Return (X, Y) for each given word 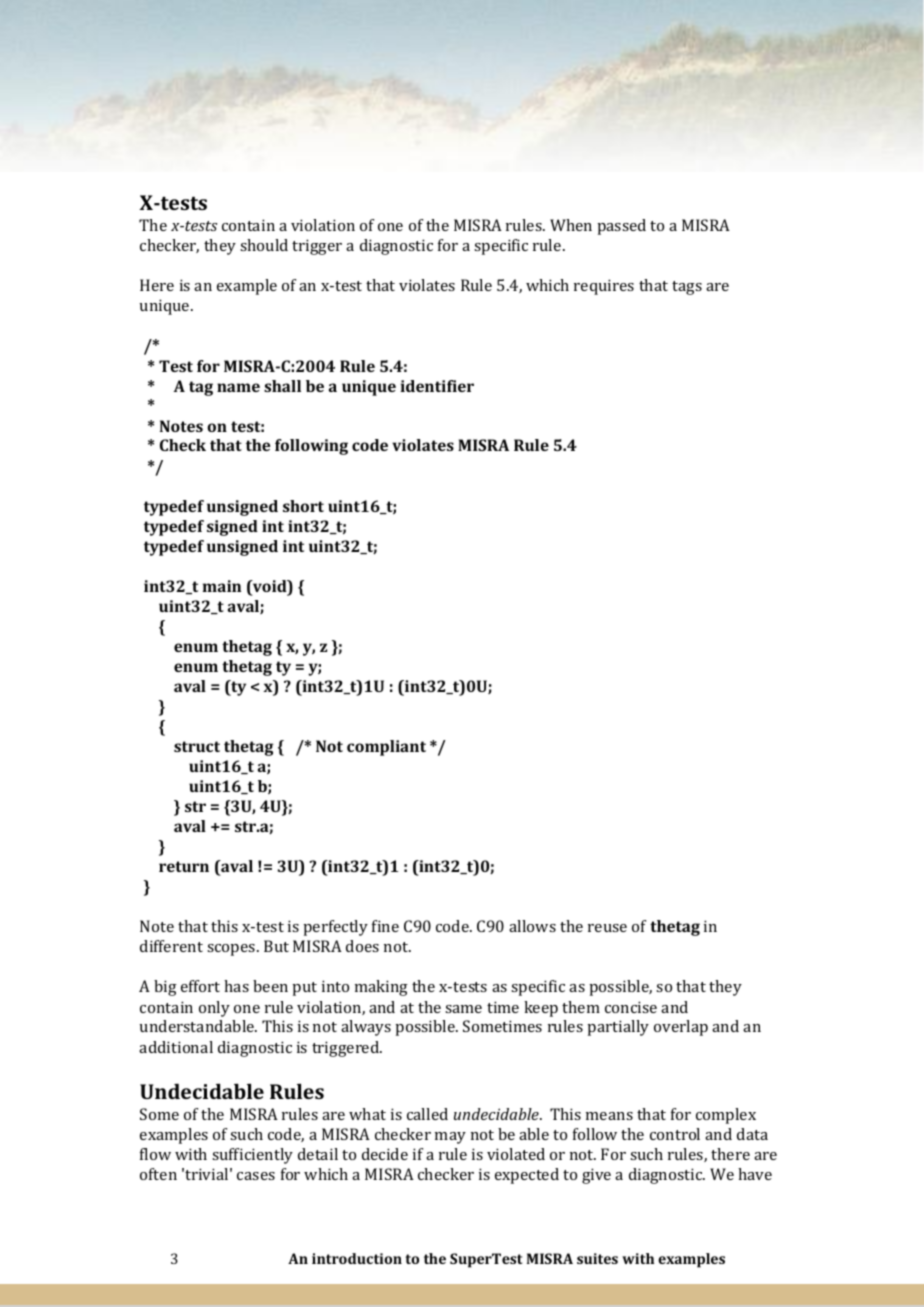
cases (256, 1176)
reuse (607, 928)
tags (687, 288)
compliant (386, 748)
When (571, 225)
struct (197, 746)
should (264, 245)
